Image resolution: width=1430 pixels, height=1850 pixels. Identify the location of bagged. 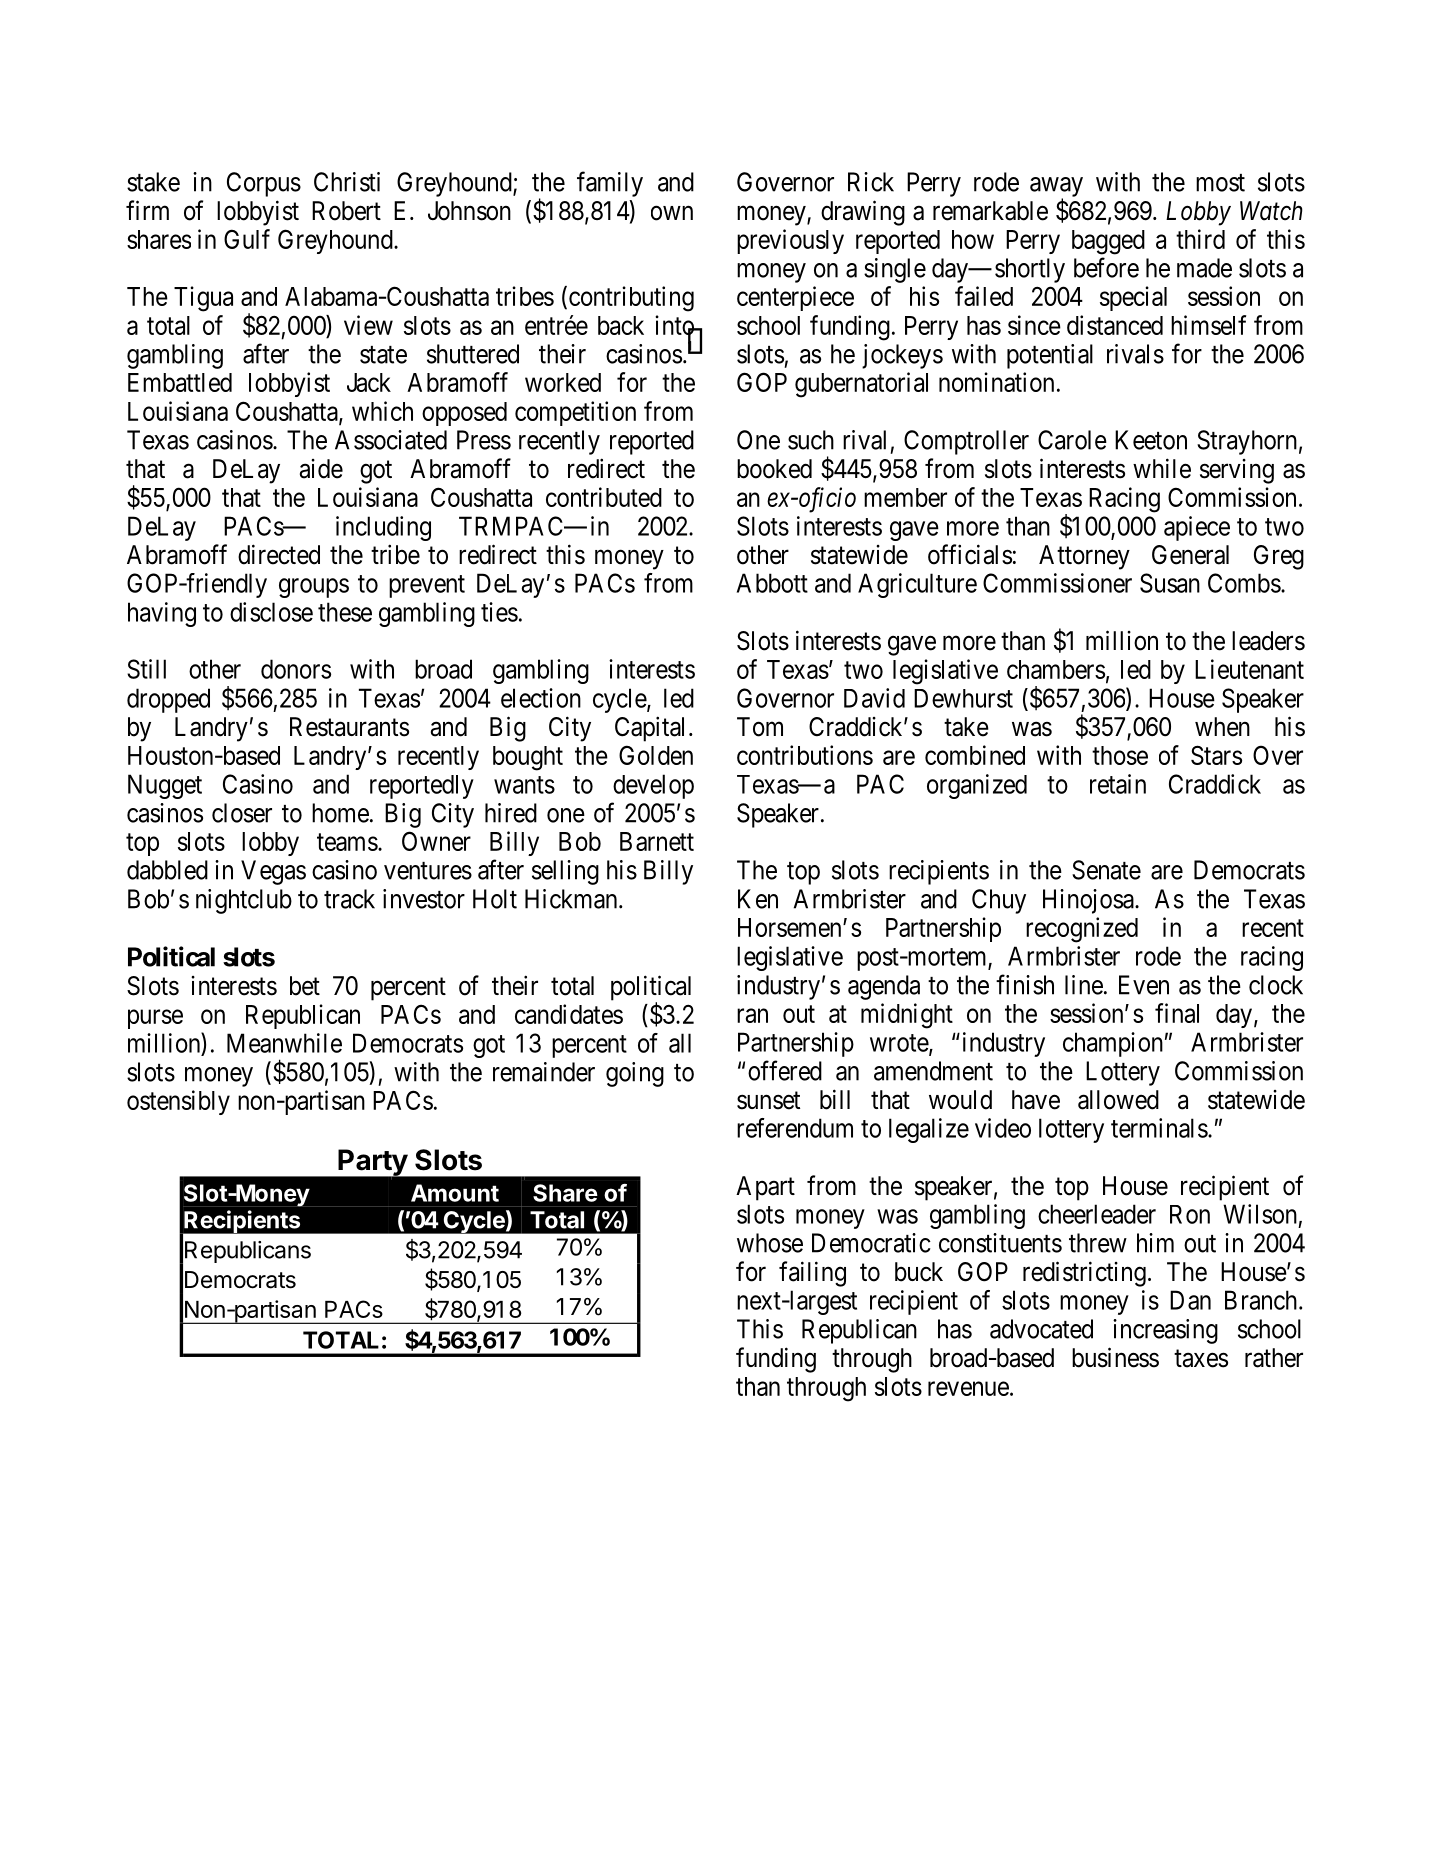
(1108, 242).
